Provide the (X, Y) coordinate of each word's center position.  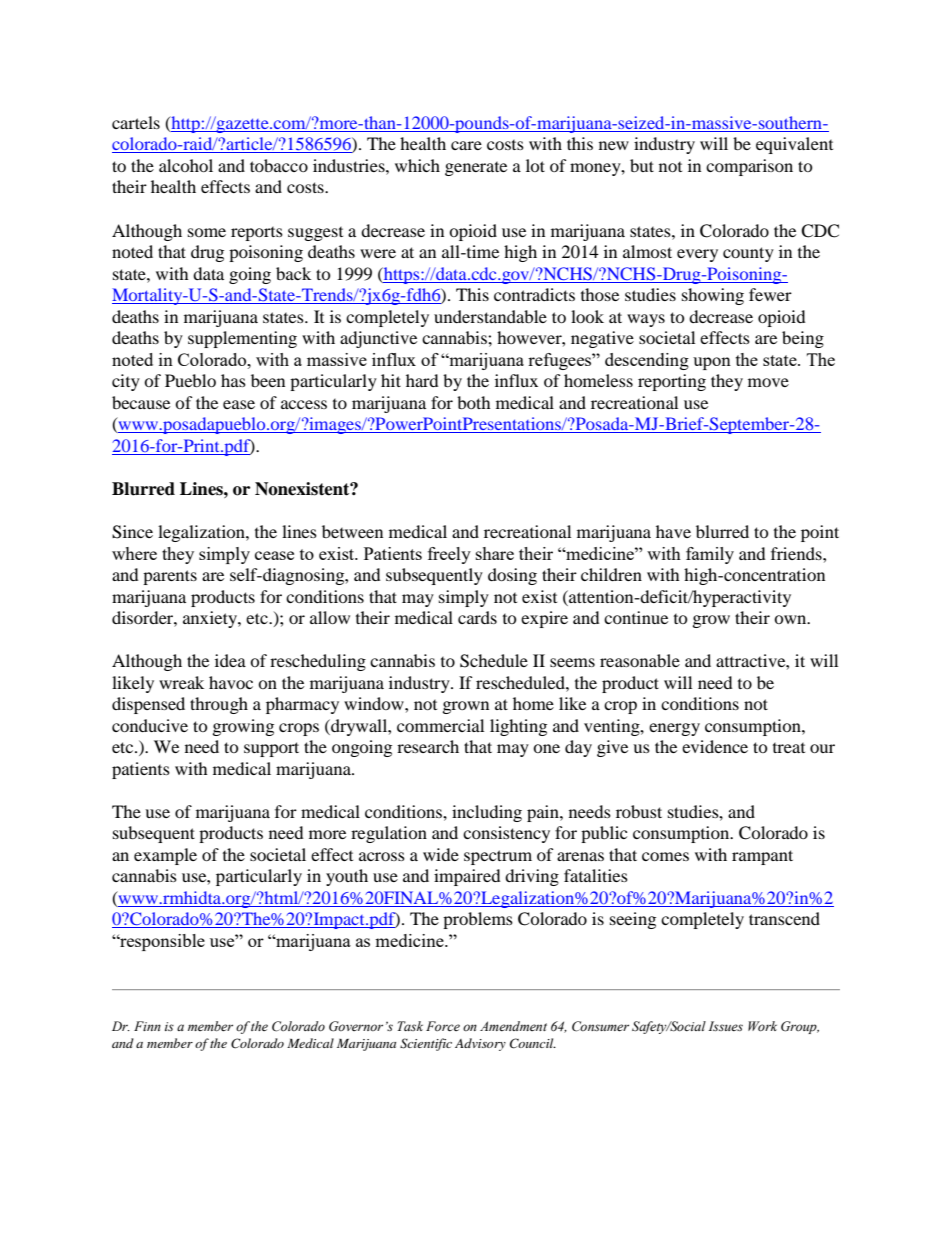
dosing (512, 576)
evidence (715, 746)
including (487, 813)
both (474, 402)
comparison (749, 167)
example (165, 856)
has (233, 380)
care (466, 145)
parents (170, 577)
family (710, 555)
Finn (147, 1026)
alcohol (186, 165)
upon (712, 363)
